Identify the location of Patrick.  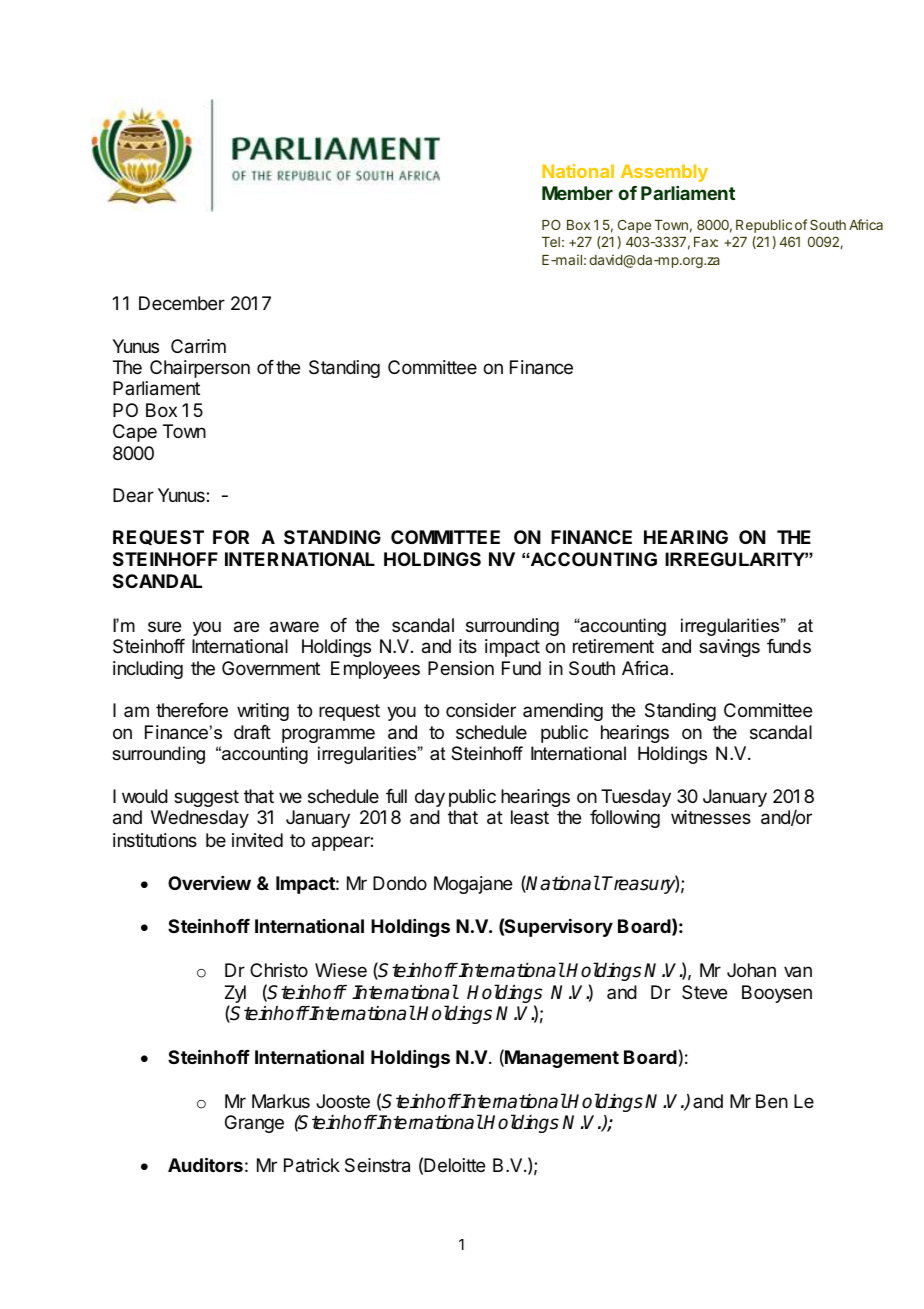
(312, 1165).
